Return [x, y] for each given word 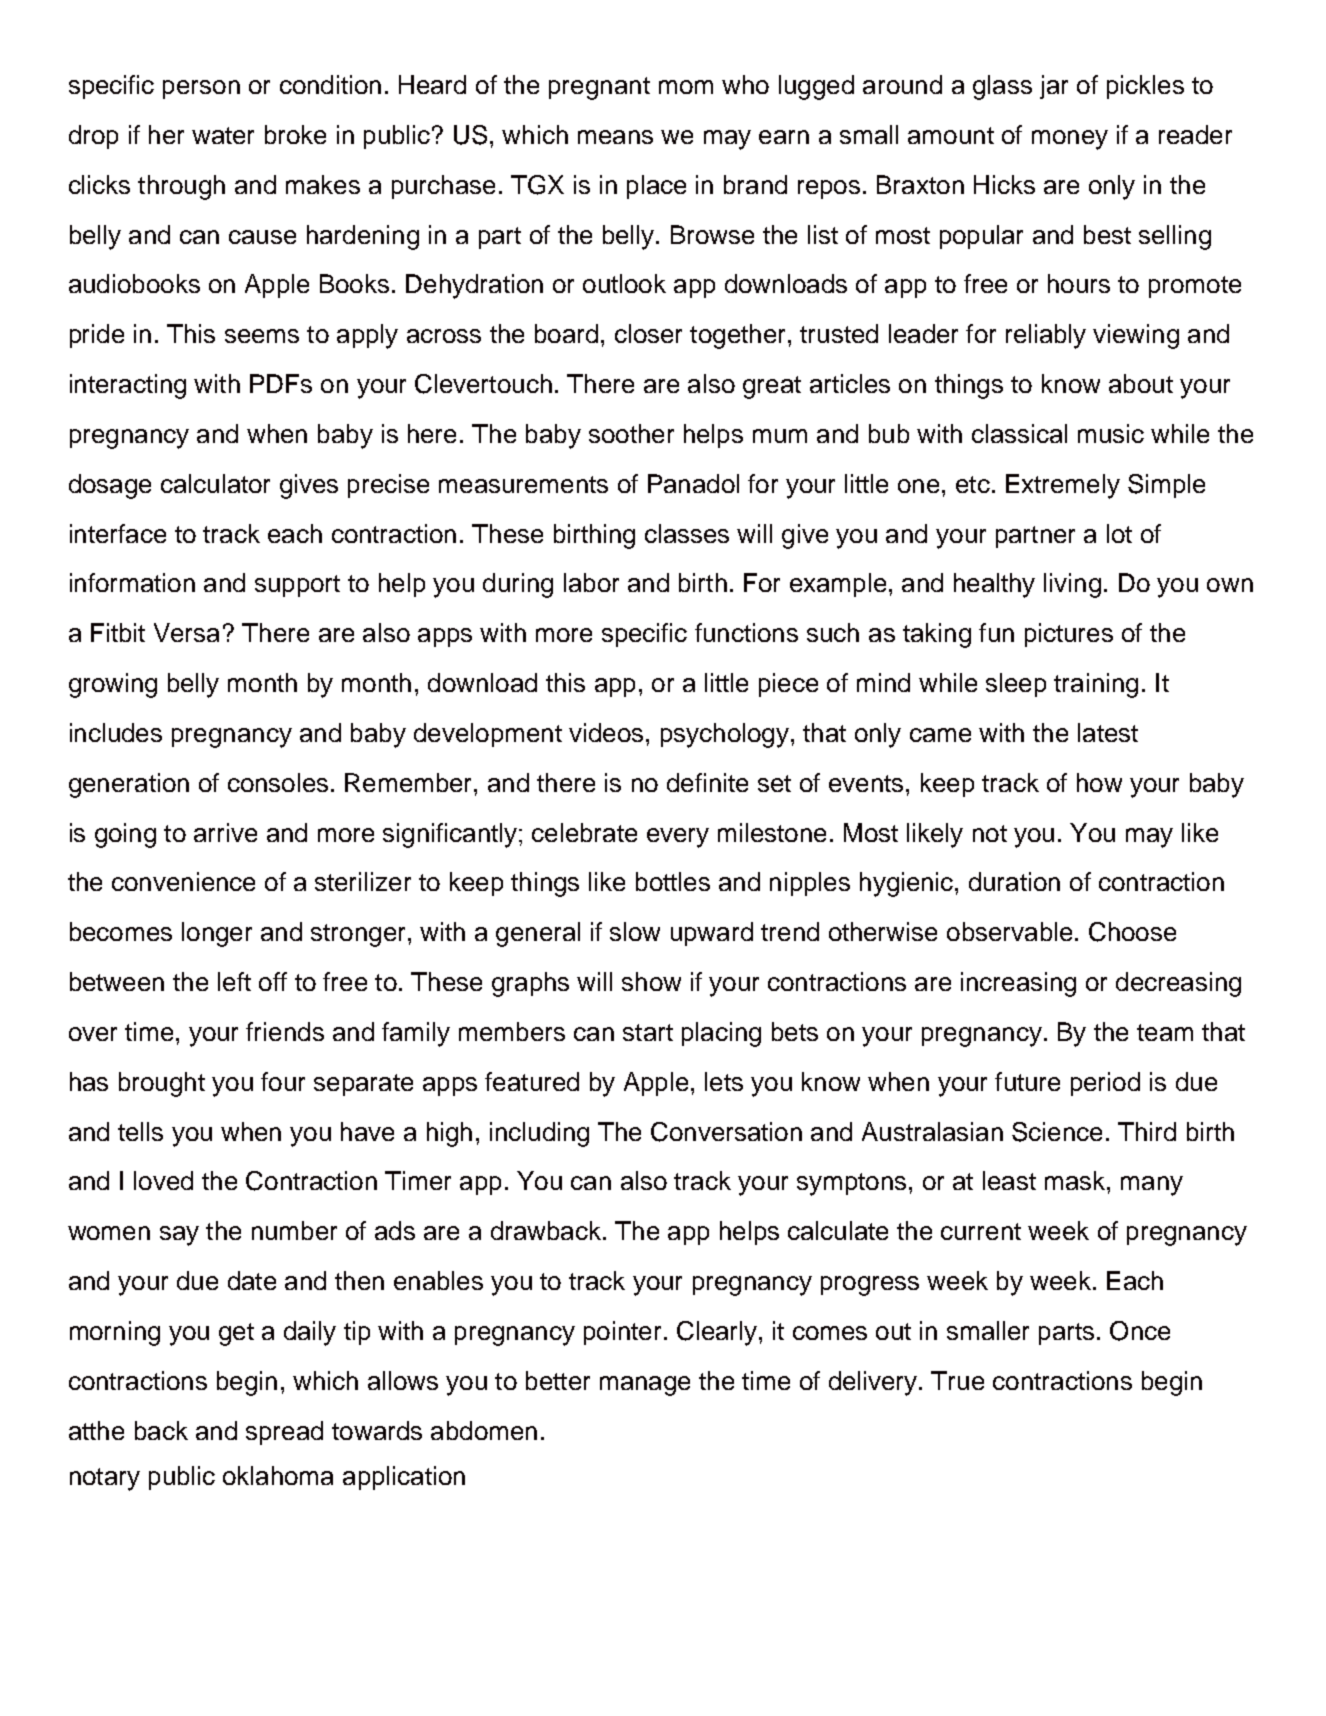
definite [707, 782]
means [615, 137]
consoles [278, 782]
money [1070, 140]
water [223, 135]
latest [1108, 732]
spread [284, 1433]
